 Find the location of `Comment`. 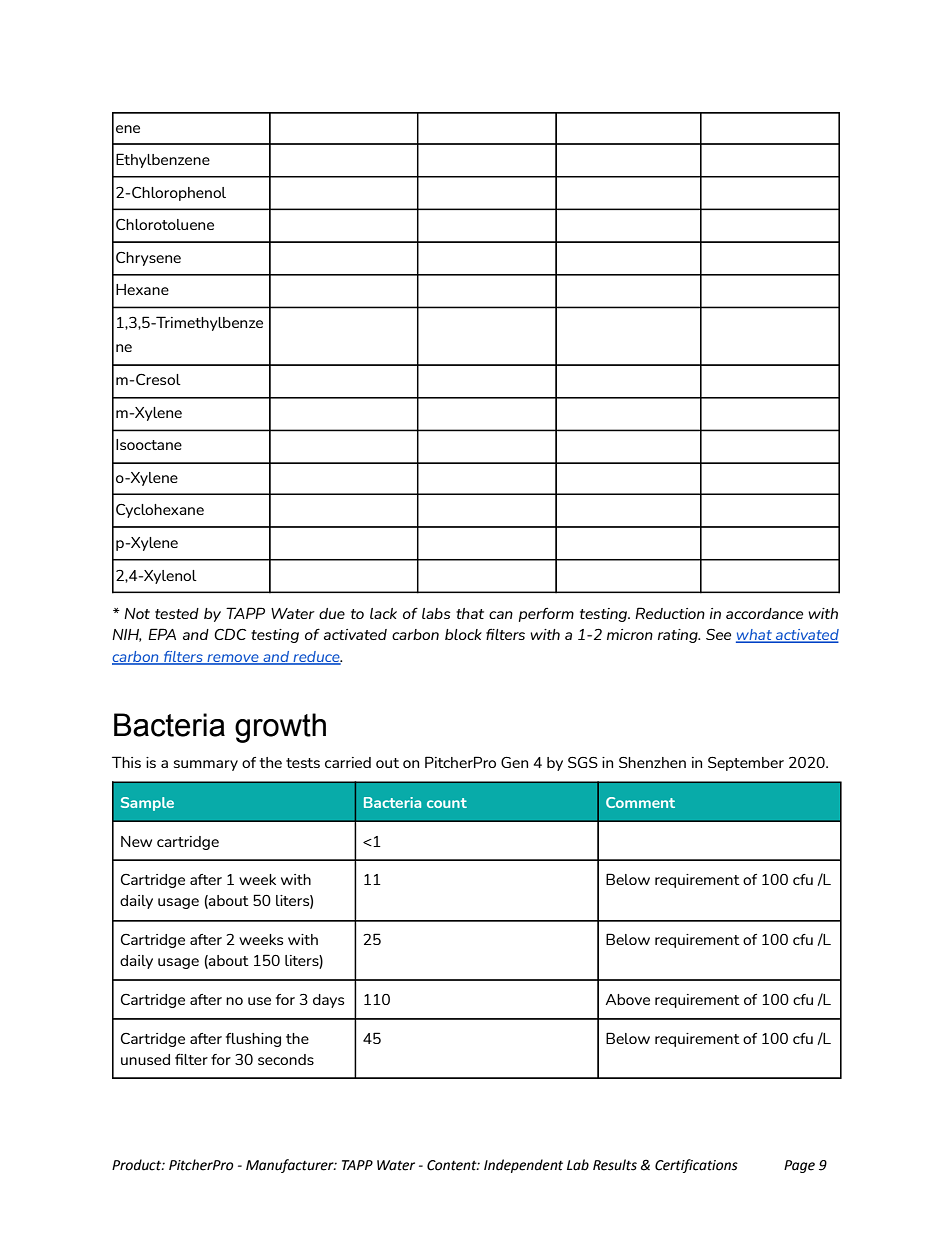

Comment is located at coordinates (640, 802).
